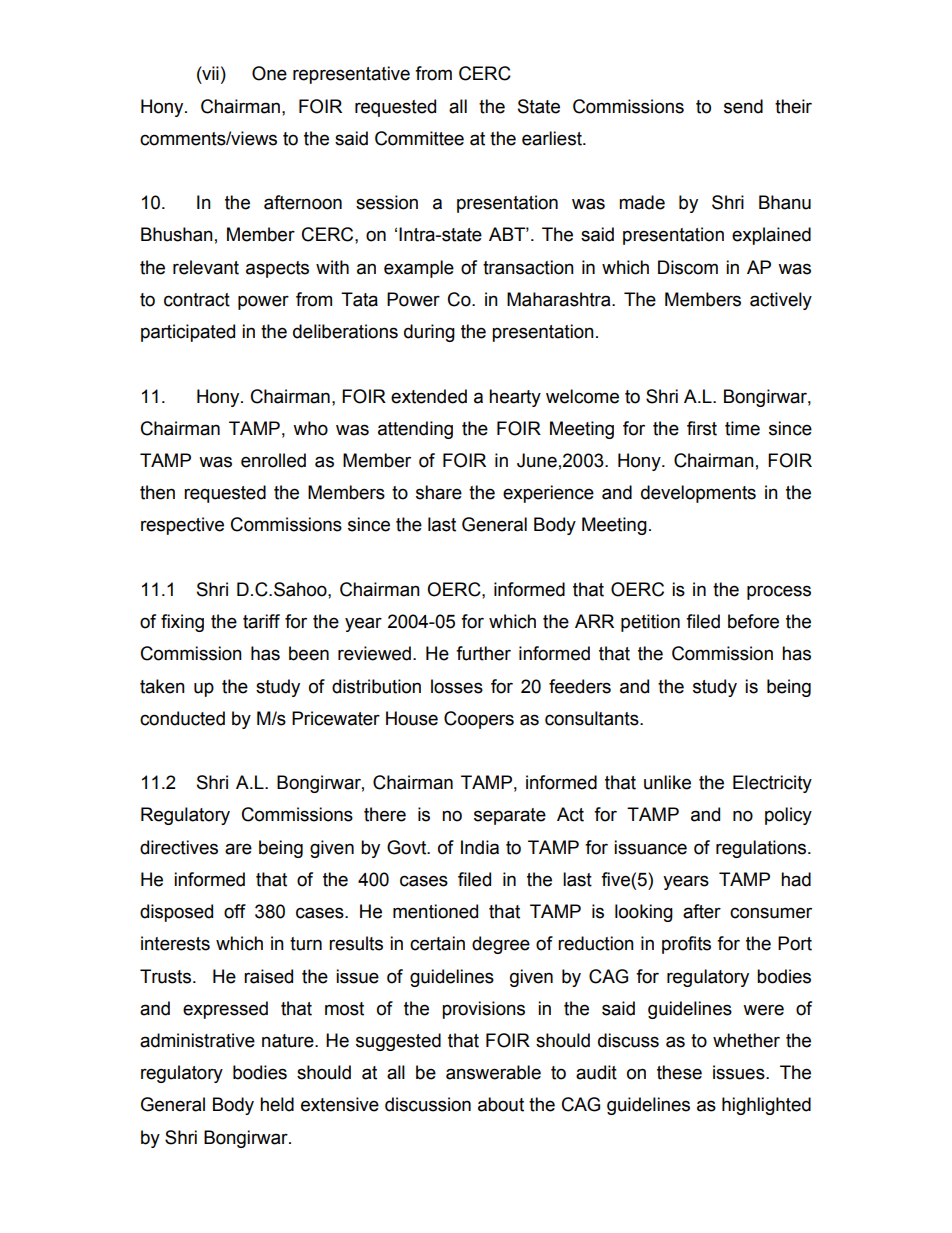 The width and height of the page is (952, 1233). I want to click on contract, so click(197, 300).
